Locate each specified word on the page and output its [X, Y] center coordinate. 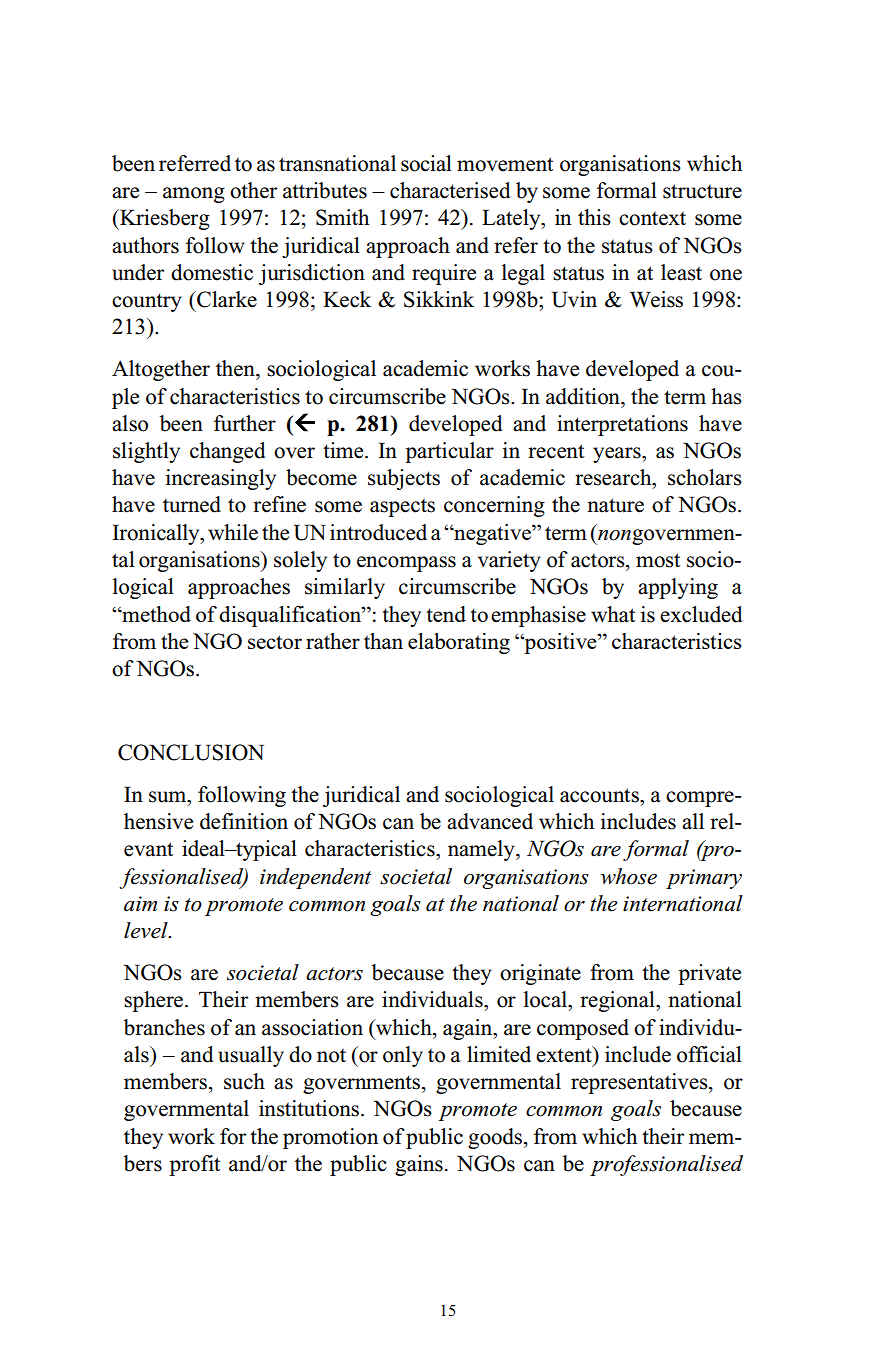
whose [629, 876]
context [652, 219]
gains [419, 1165]
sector [275, 642]
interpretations [622, 425]
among [194, 195]
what [613, 614]
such [244, 1081]
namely [482, 850]
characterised [450, 190]
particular [449, 452]
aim [140, 904]
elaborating [459, 643]
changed [227, 452]
